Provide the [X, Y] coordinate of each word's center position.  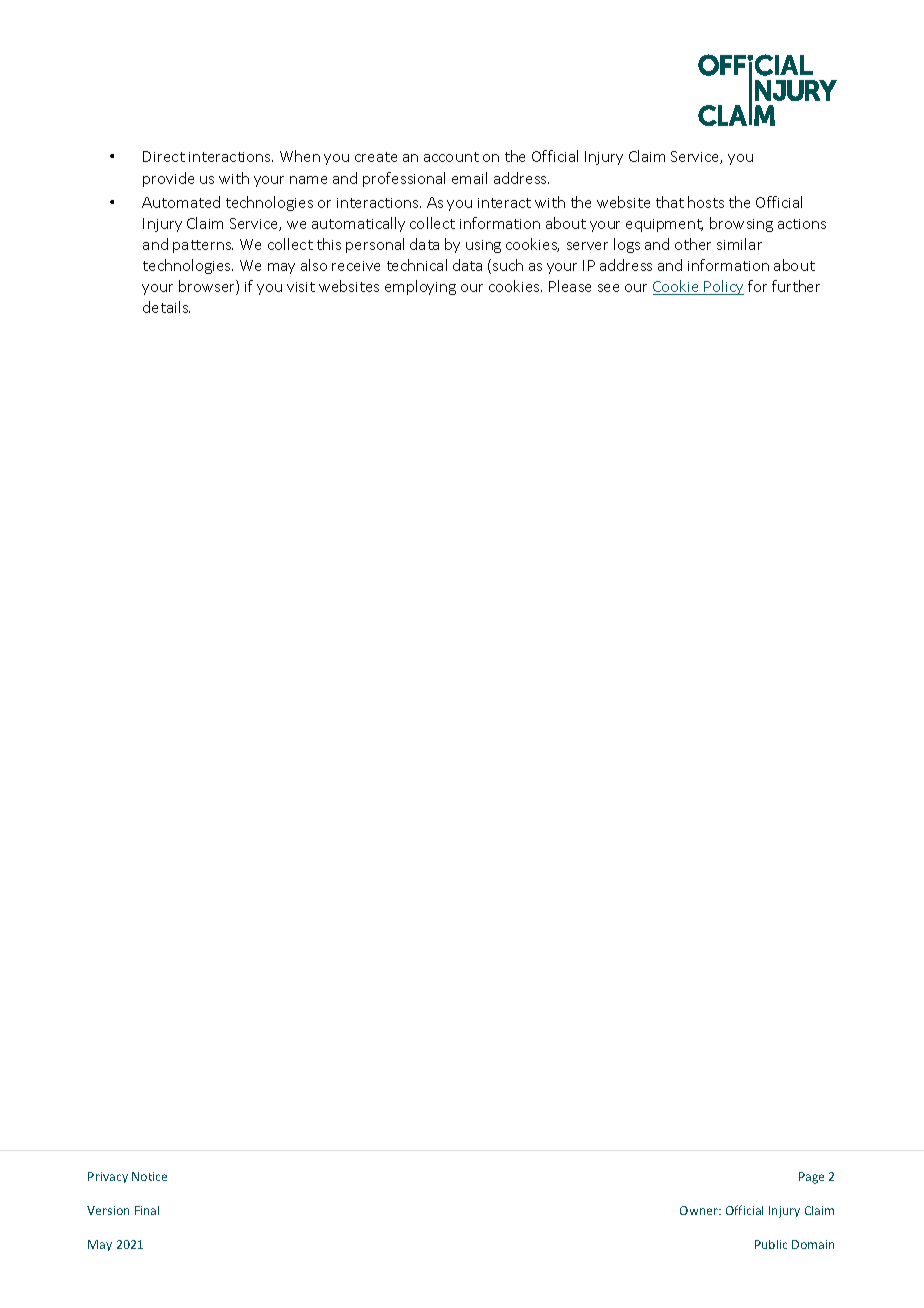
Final [147, 1210]
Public [771, 1244]
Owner [700, 1210]
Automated [181, 202]
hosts [706, 202]
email [469, 178]
